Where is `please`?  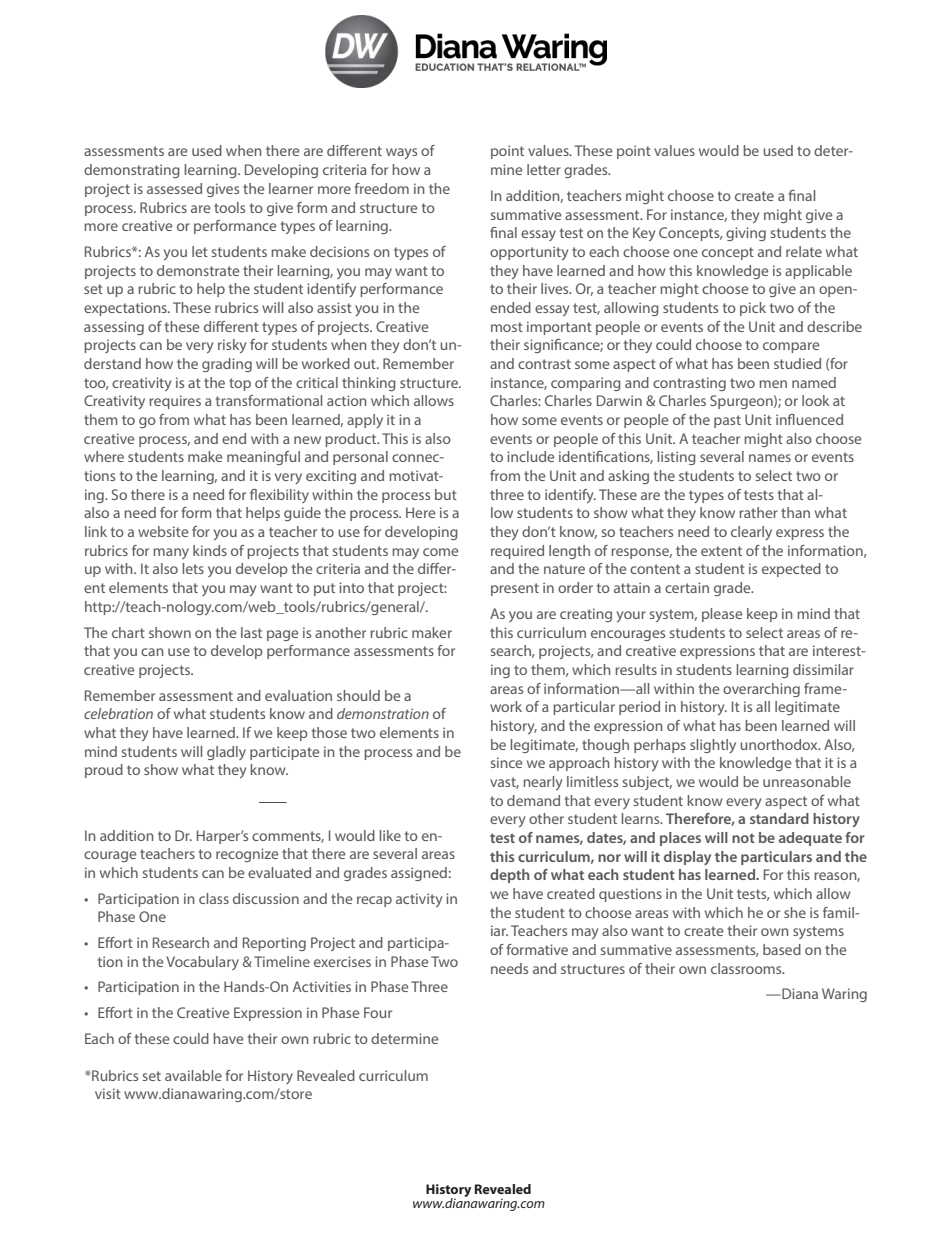
please is located at coordinates (722, 615).
